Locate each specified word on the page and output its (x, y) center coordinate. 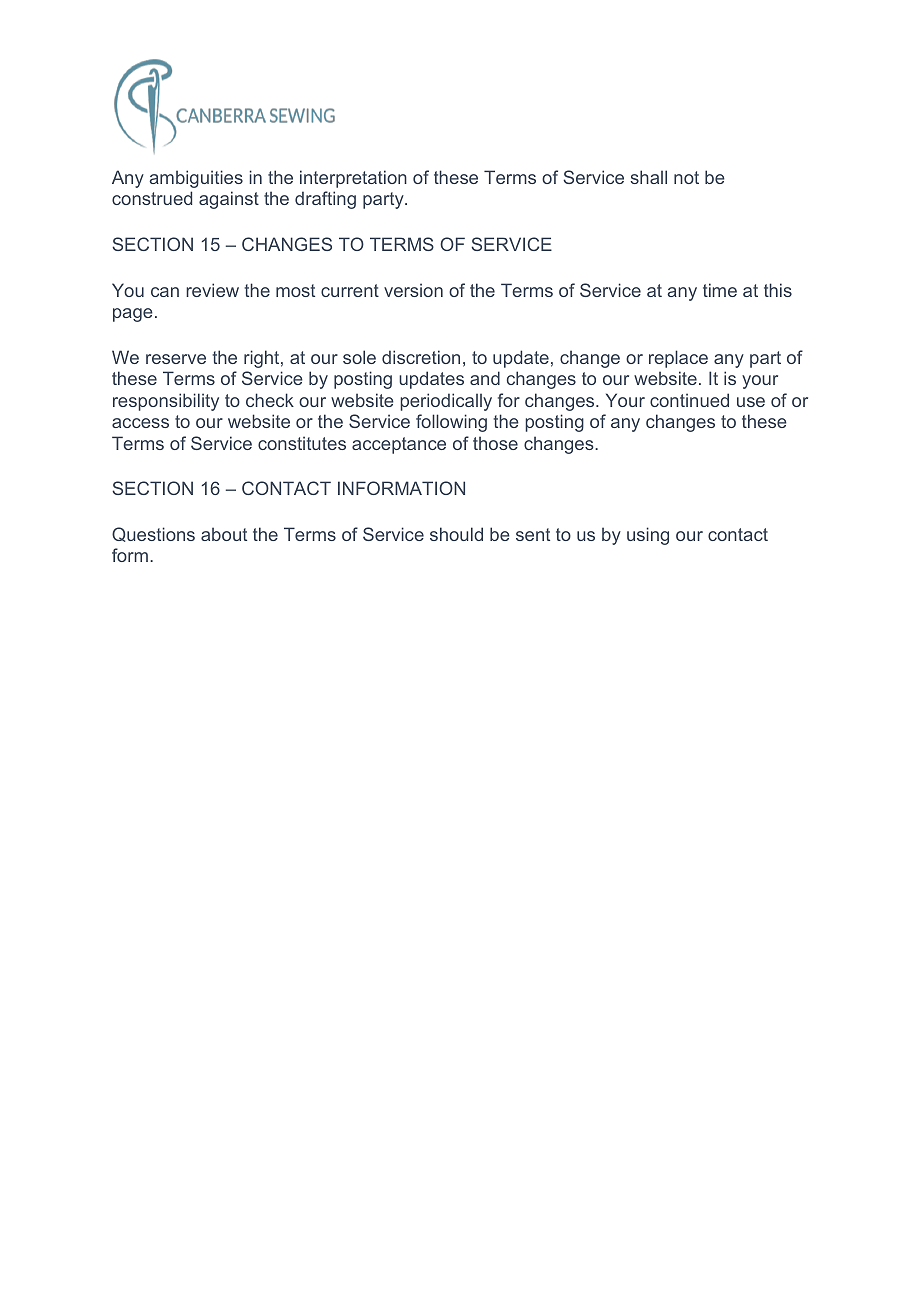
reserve (176, 359)
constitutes (302, 443)
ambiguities (196, 179)
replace (678, 359)
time (720, 290)
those (495, 443)
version (413, 290)
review (212, 290)
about (224, 534)
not (686, 177)
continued (689, 400)
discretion (421, 357)
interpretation (353, 179)
